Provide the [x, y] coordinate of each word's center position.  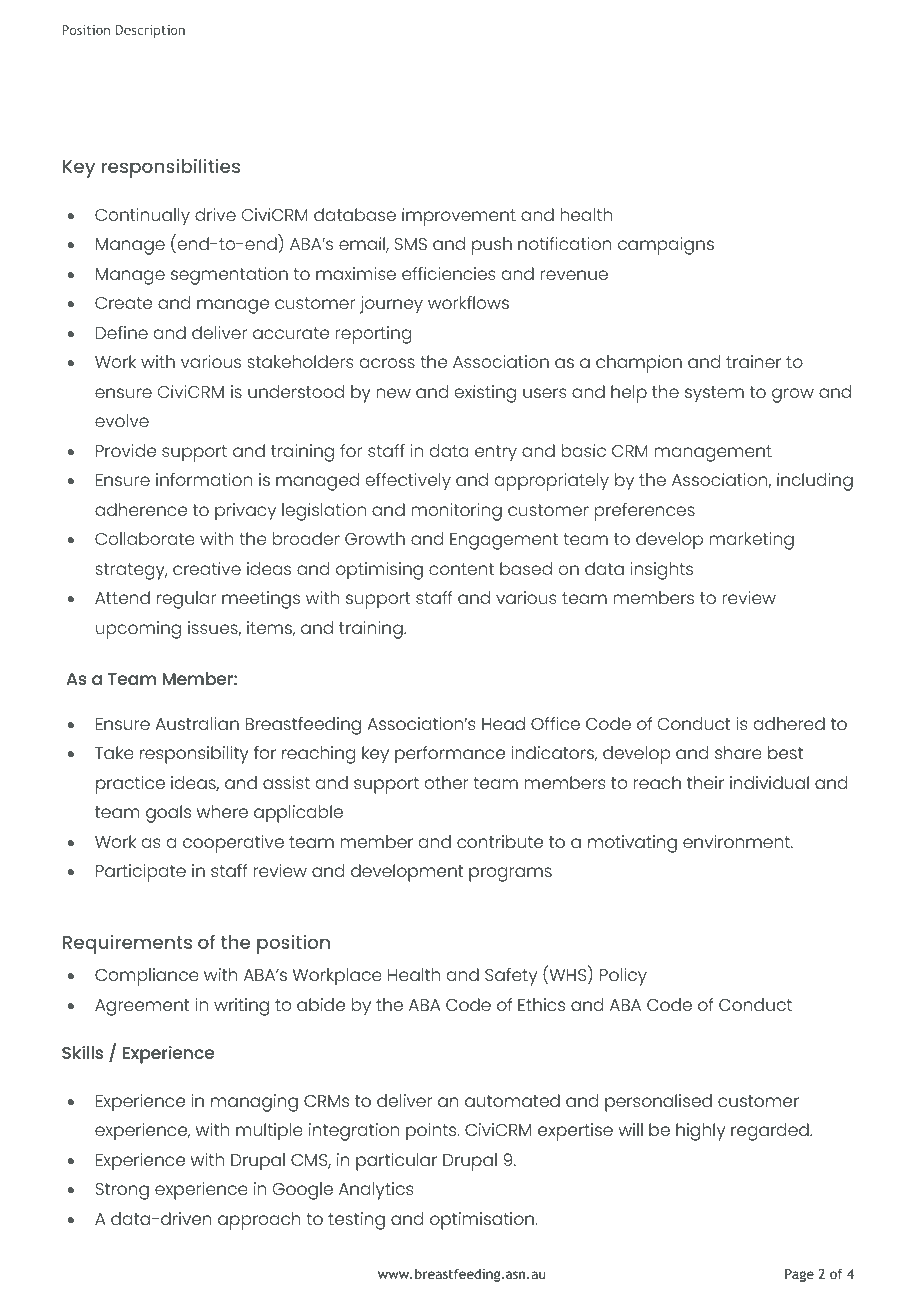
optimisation [482, 1221]
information [204, 479]
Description [150, 31]
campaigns [666, 246]
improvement [459, 217]
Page [799, 1275]
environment [737, 841]
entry [496, 453]
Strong [122, 1191]
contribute [500, 841]
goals [168, 814]
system [714, 394]
